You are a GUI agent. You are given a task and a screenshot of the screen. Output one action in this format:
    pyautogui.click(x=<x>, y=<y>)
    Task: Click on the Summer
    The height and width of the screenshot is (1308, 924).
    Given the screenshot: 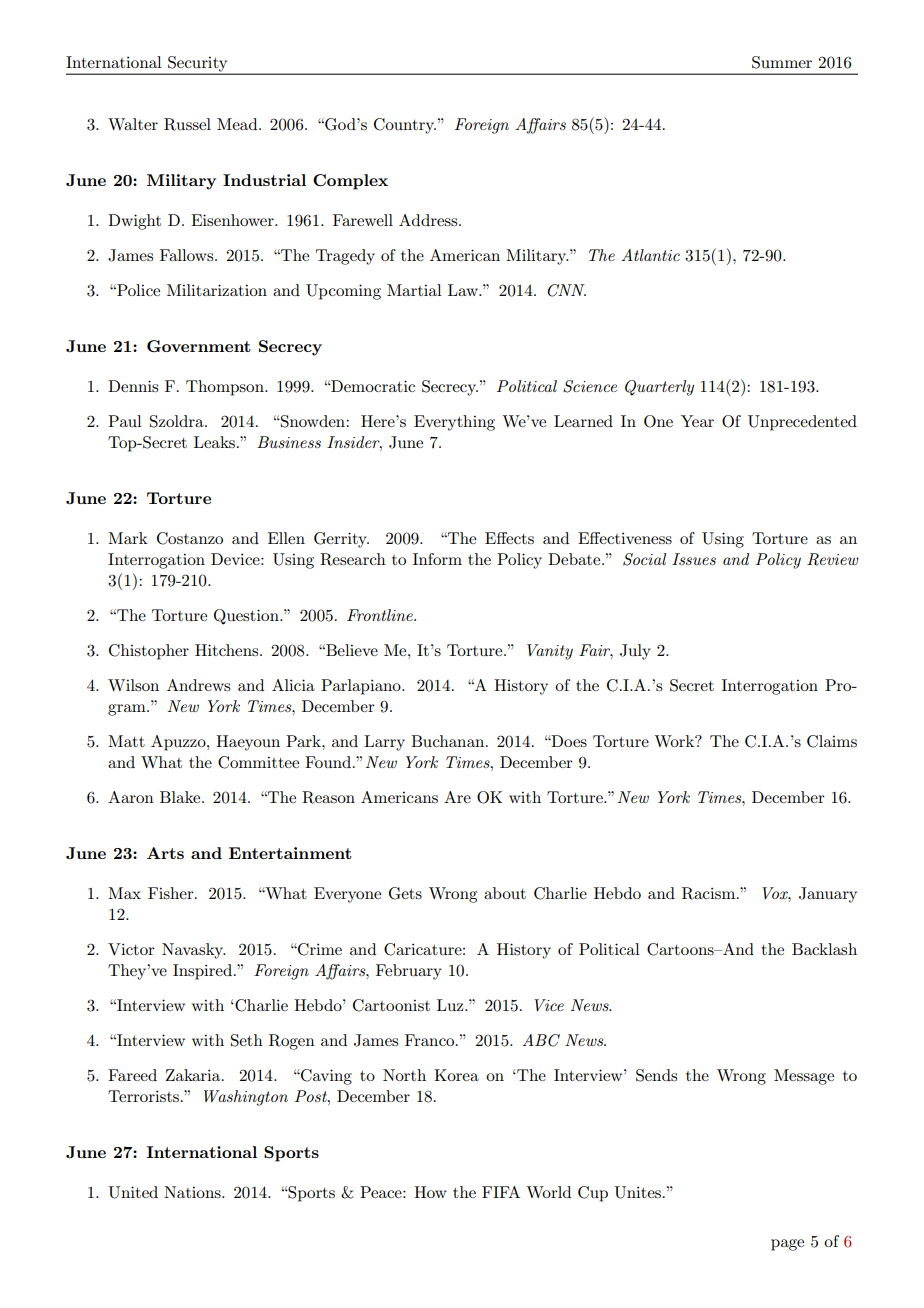 What is the action you would take?
    pyautogui.click(x=782, y=62)
